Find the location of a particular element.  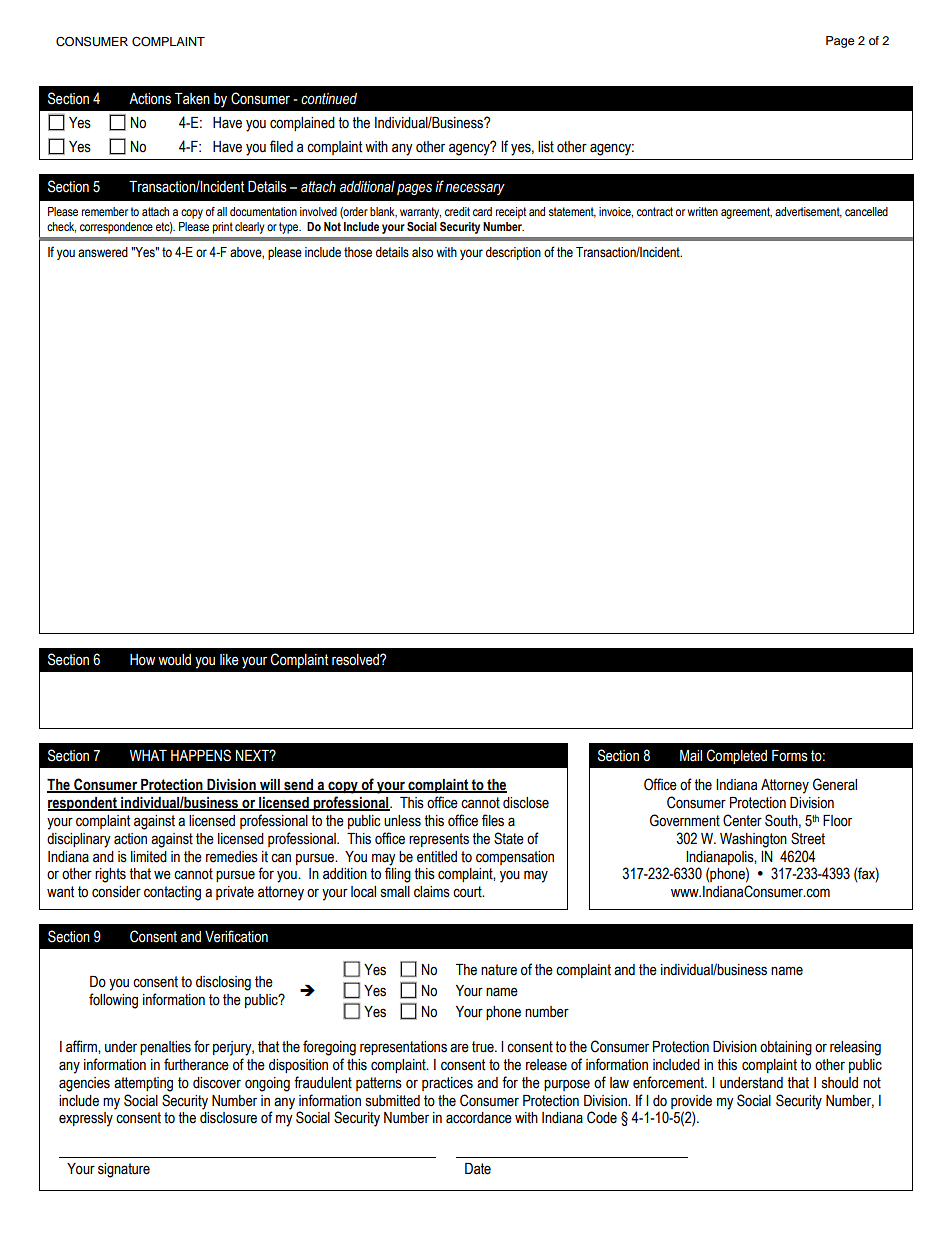

Taken is located at coordinates (192, 99).
